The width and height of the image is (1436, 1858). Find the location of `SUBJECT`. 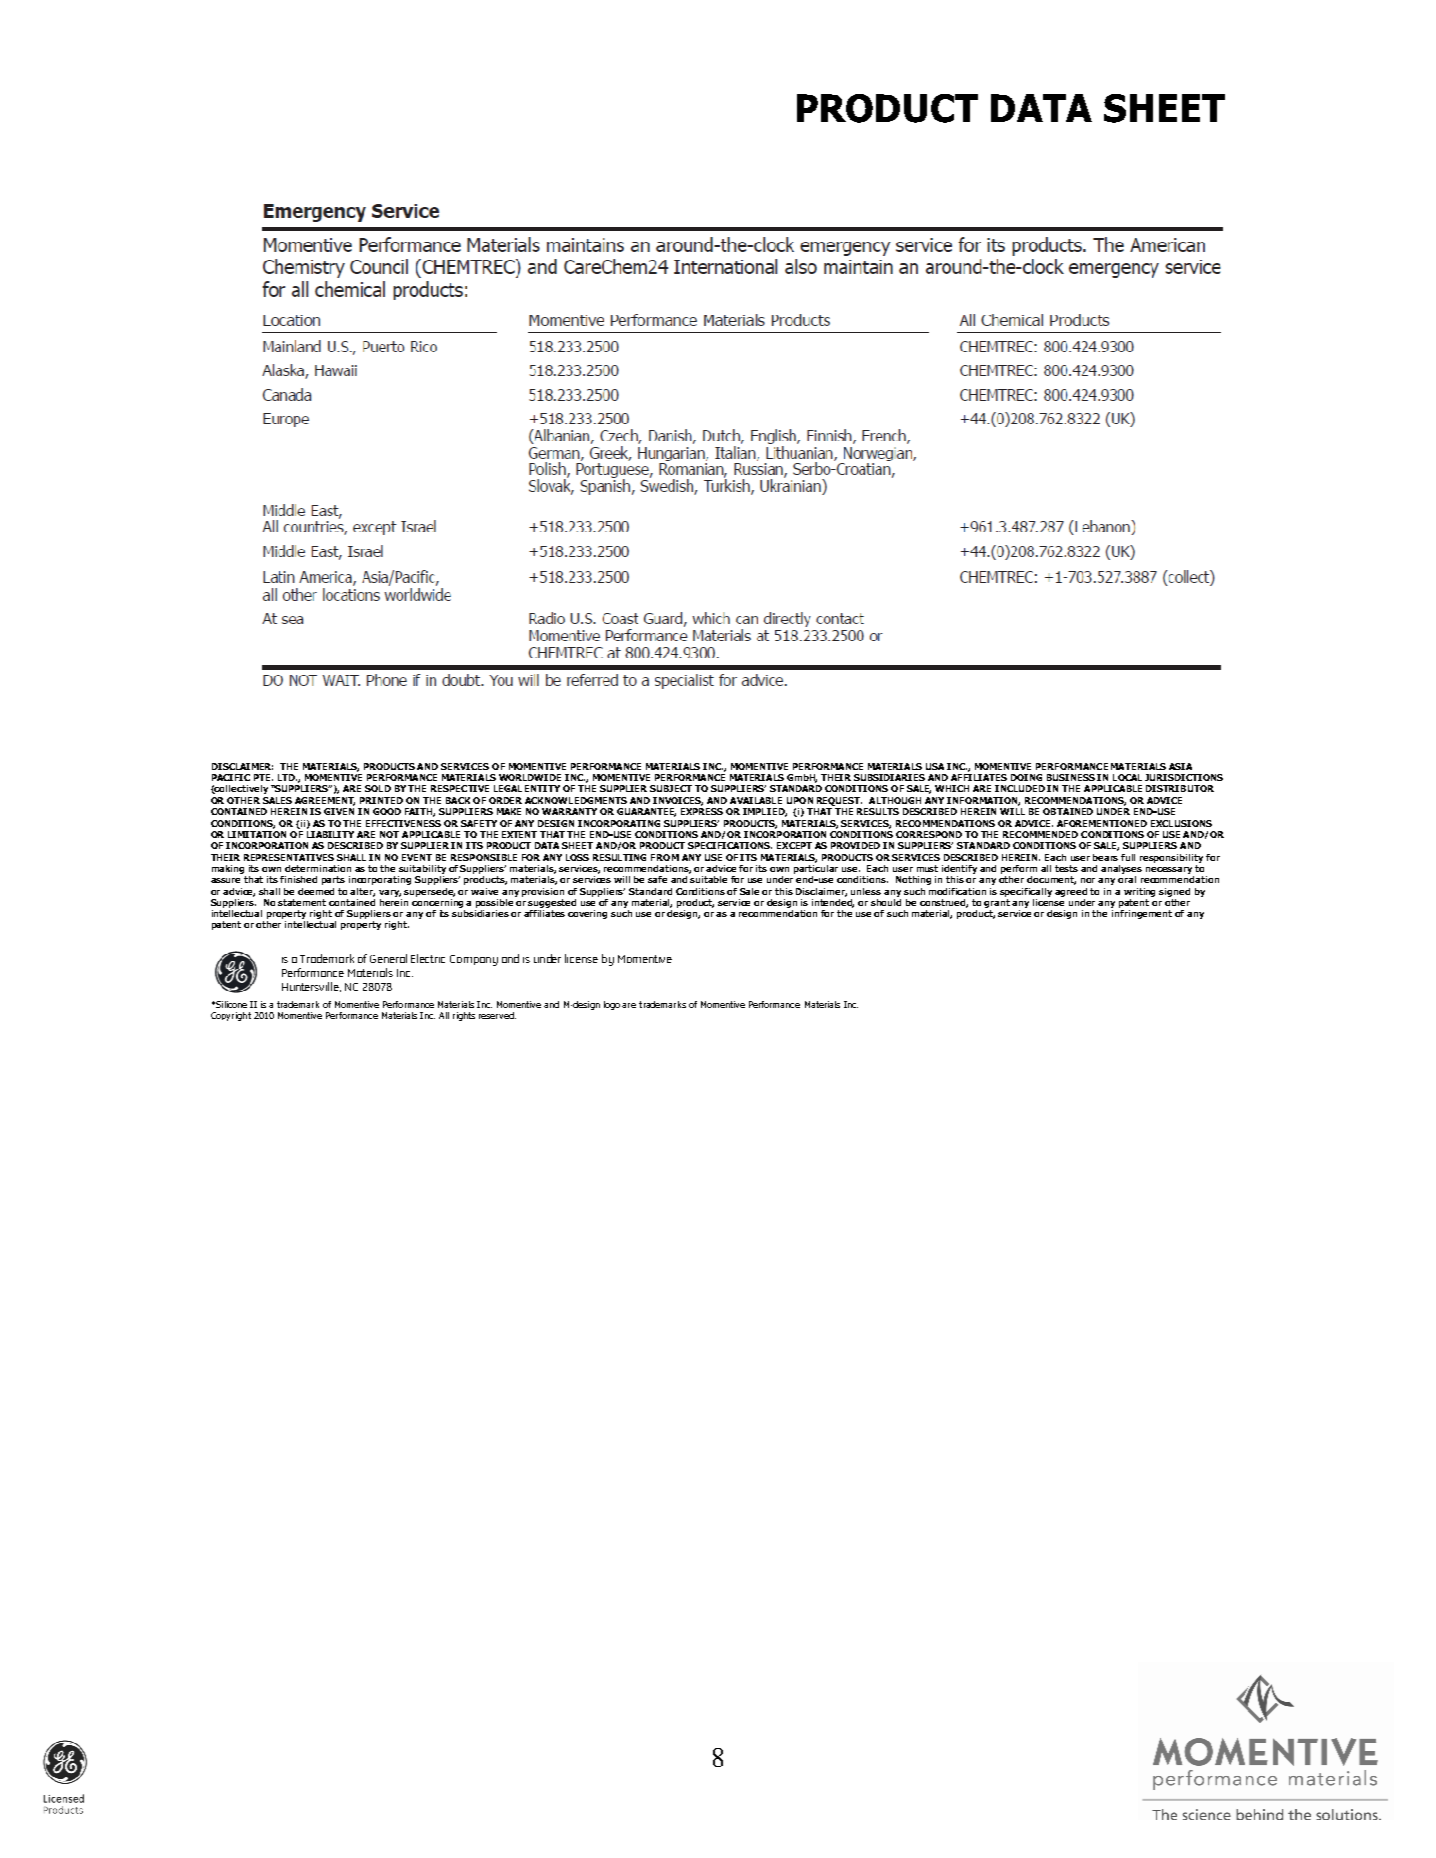

SUBJECT is located at coordinates (671, 788).
